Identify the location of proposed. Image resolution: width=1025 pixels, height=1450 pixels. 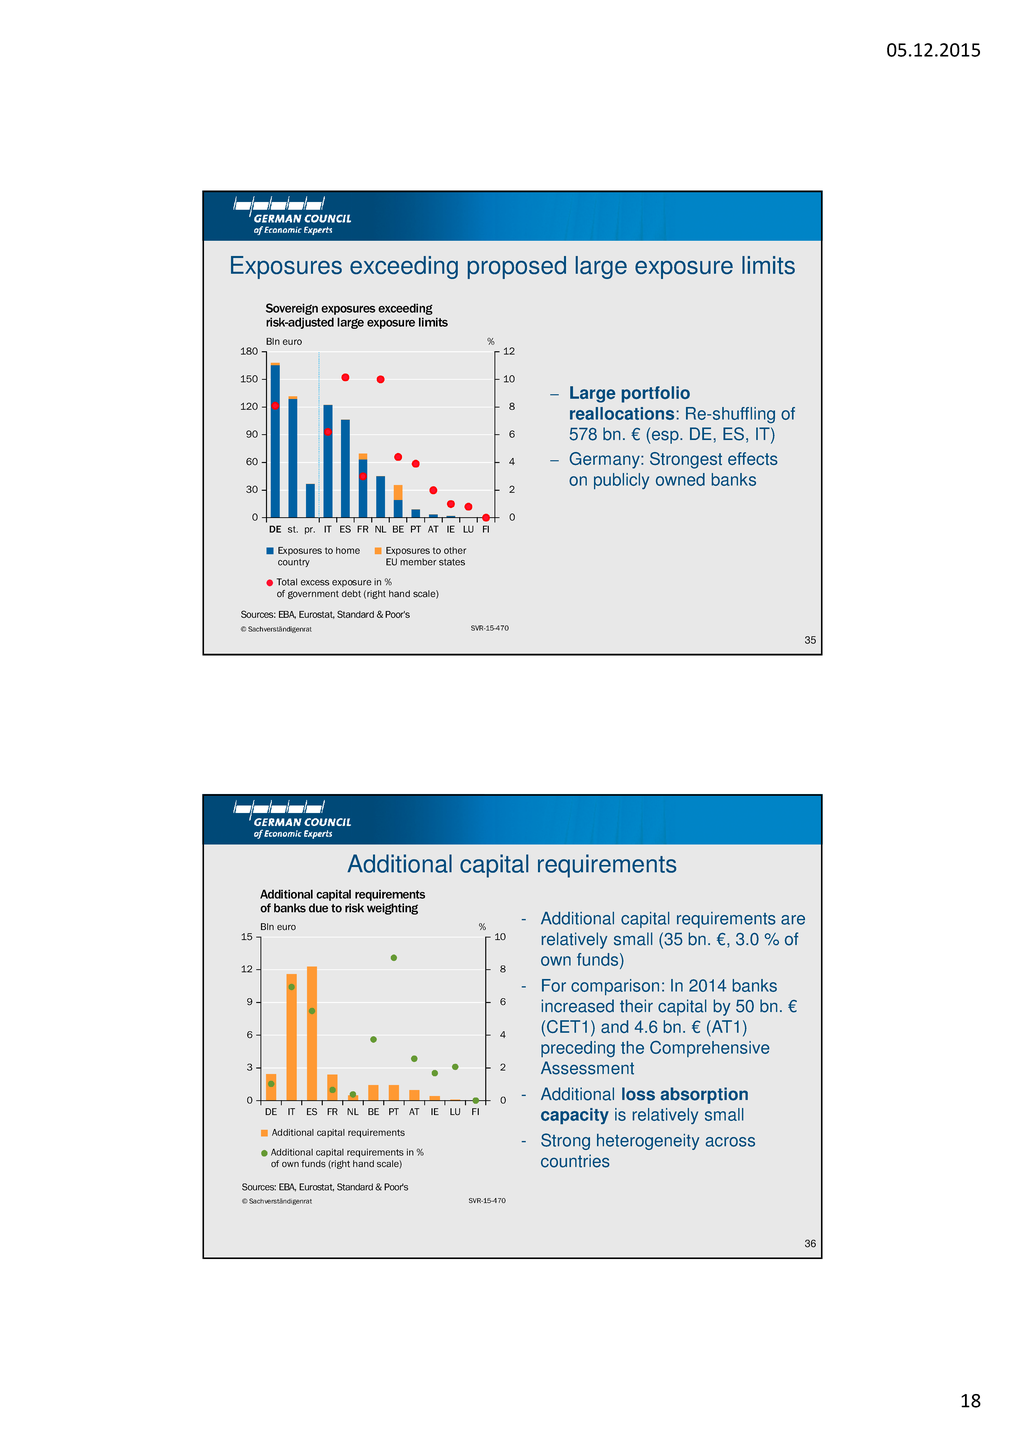
(517, 267).
